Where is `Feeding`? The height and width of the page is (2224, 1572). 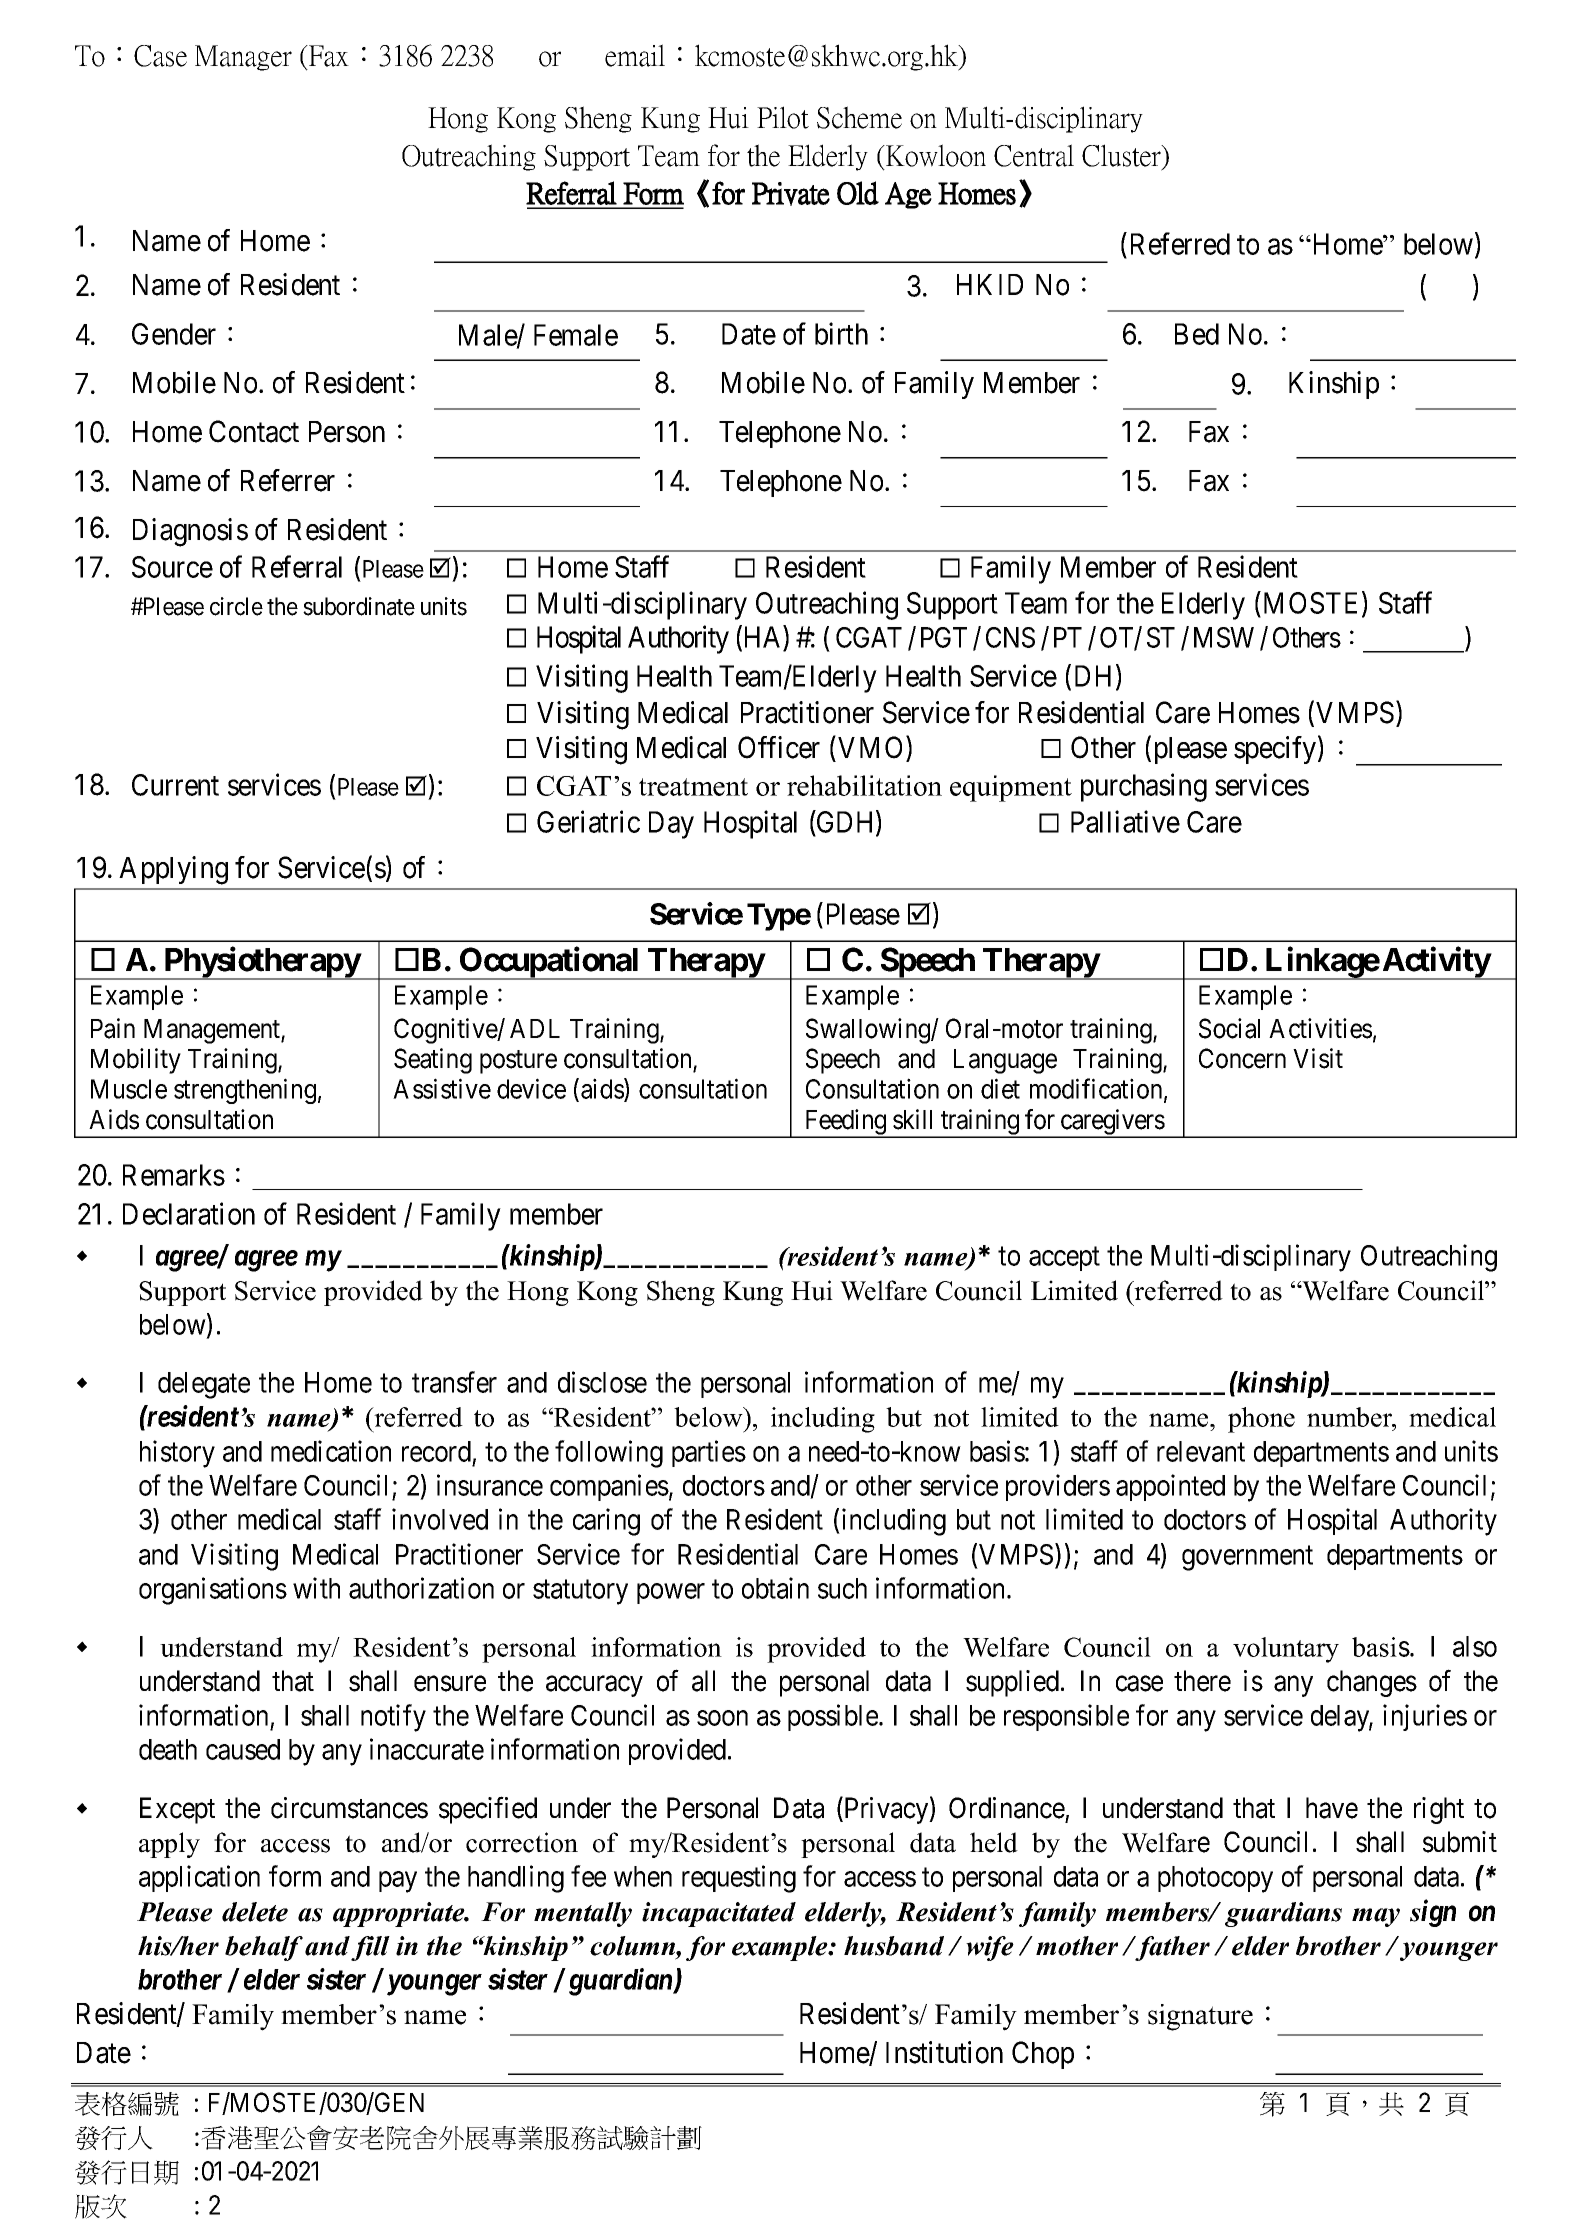 Feeding is located at coordinates (846, 1123).
